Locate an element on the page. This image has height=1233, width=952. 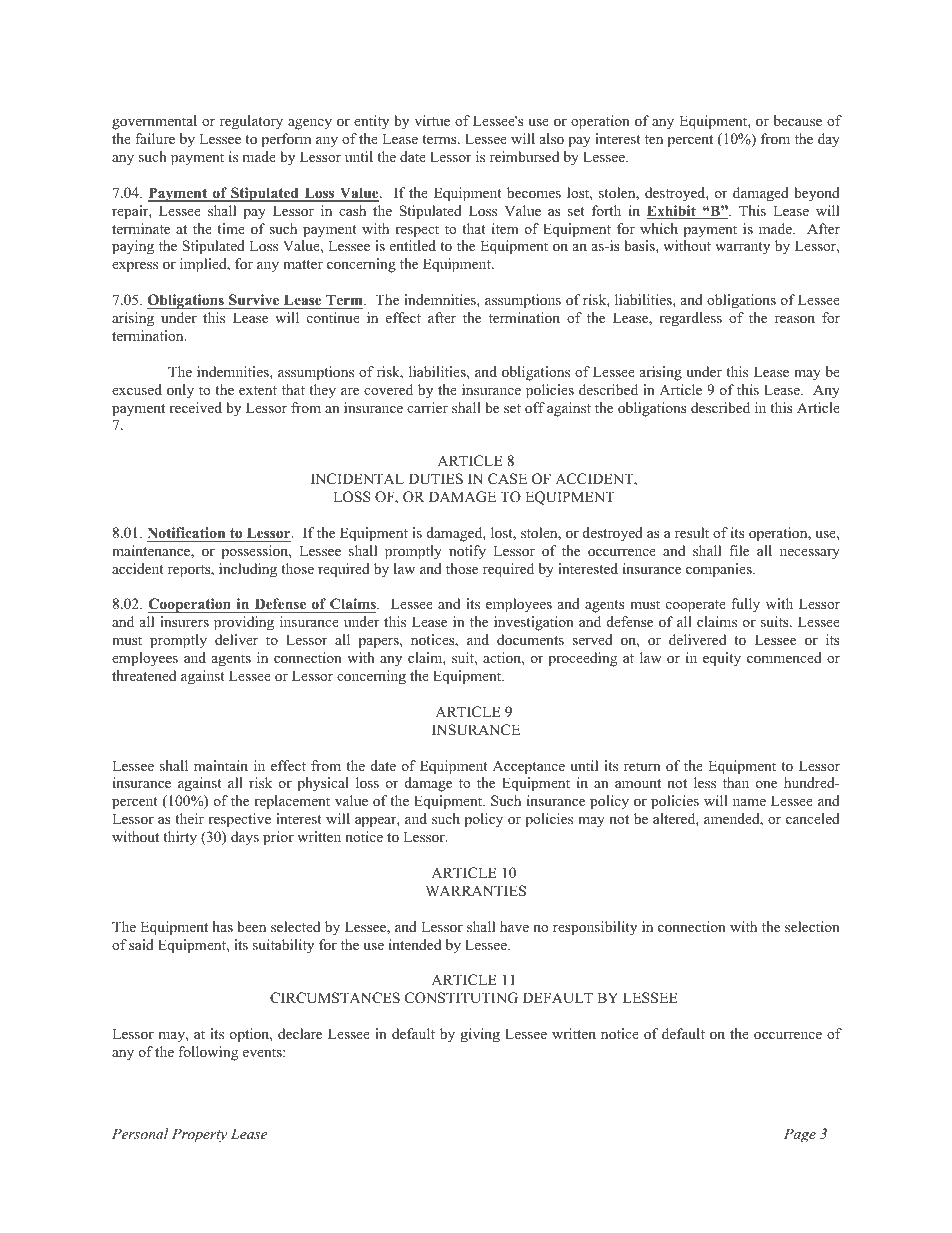
giving is located at coordinates (480, 1035).
